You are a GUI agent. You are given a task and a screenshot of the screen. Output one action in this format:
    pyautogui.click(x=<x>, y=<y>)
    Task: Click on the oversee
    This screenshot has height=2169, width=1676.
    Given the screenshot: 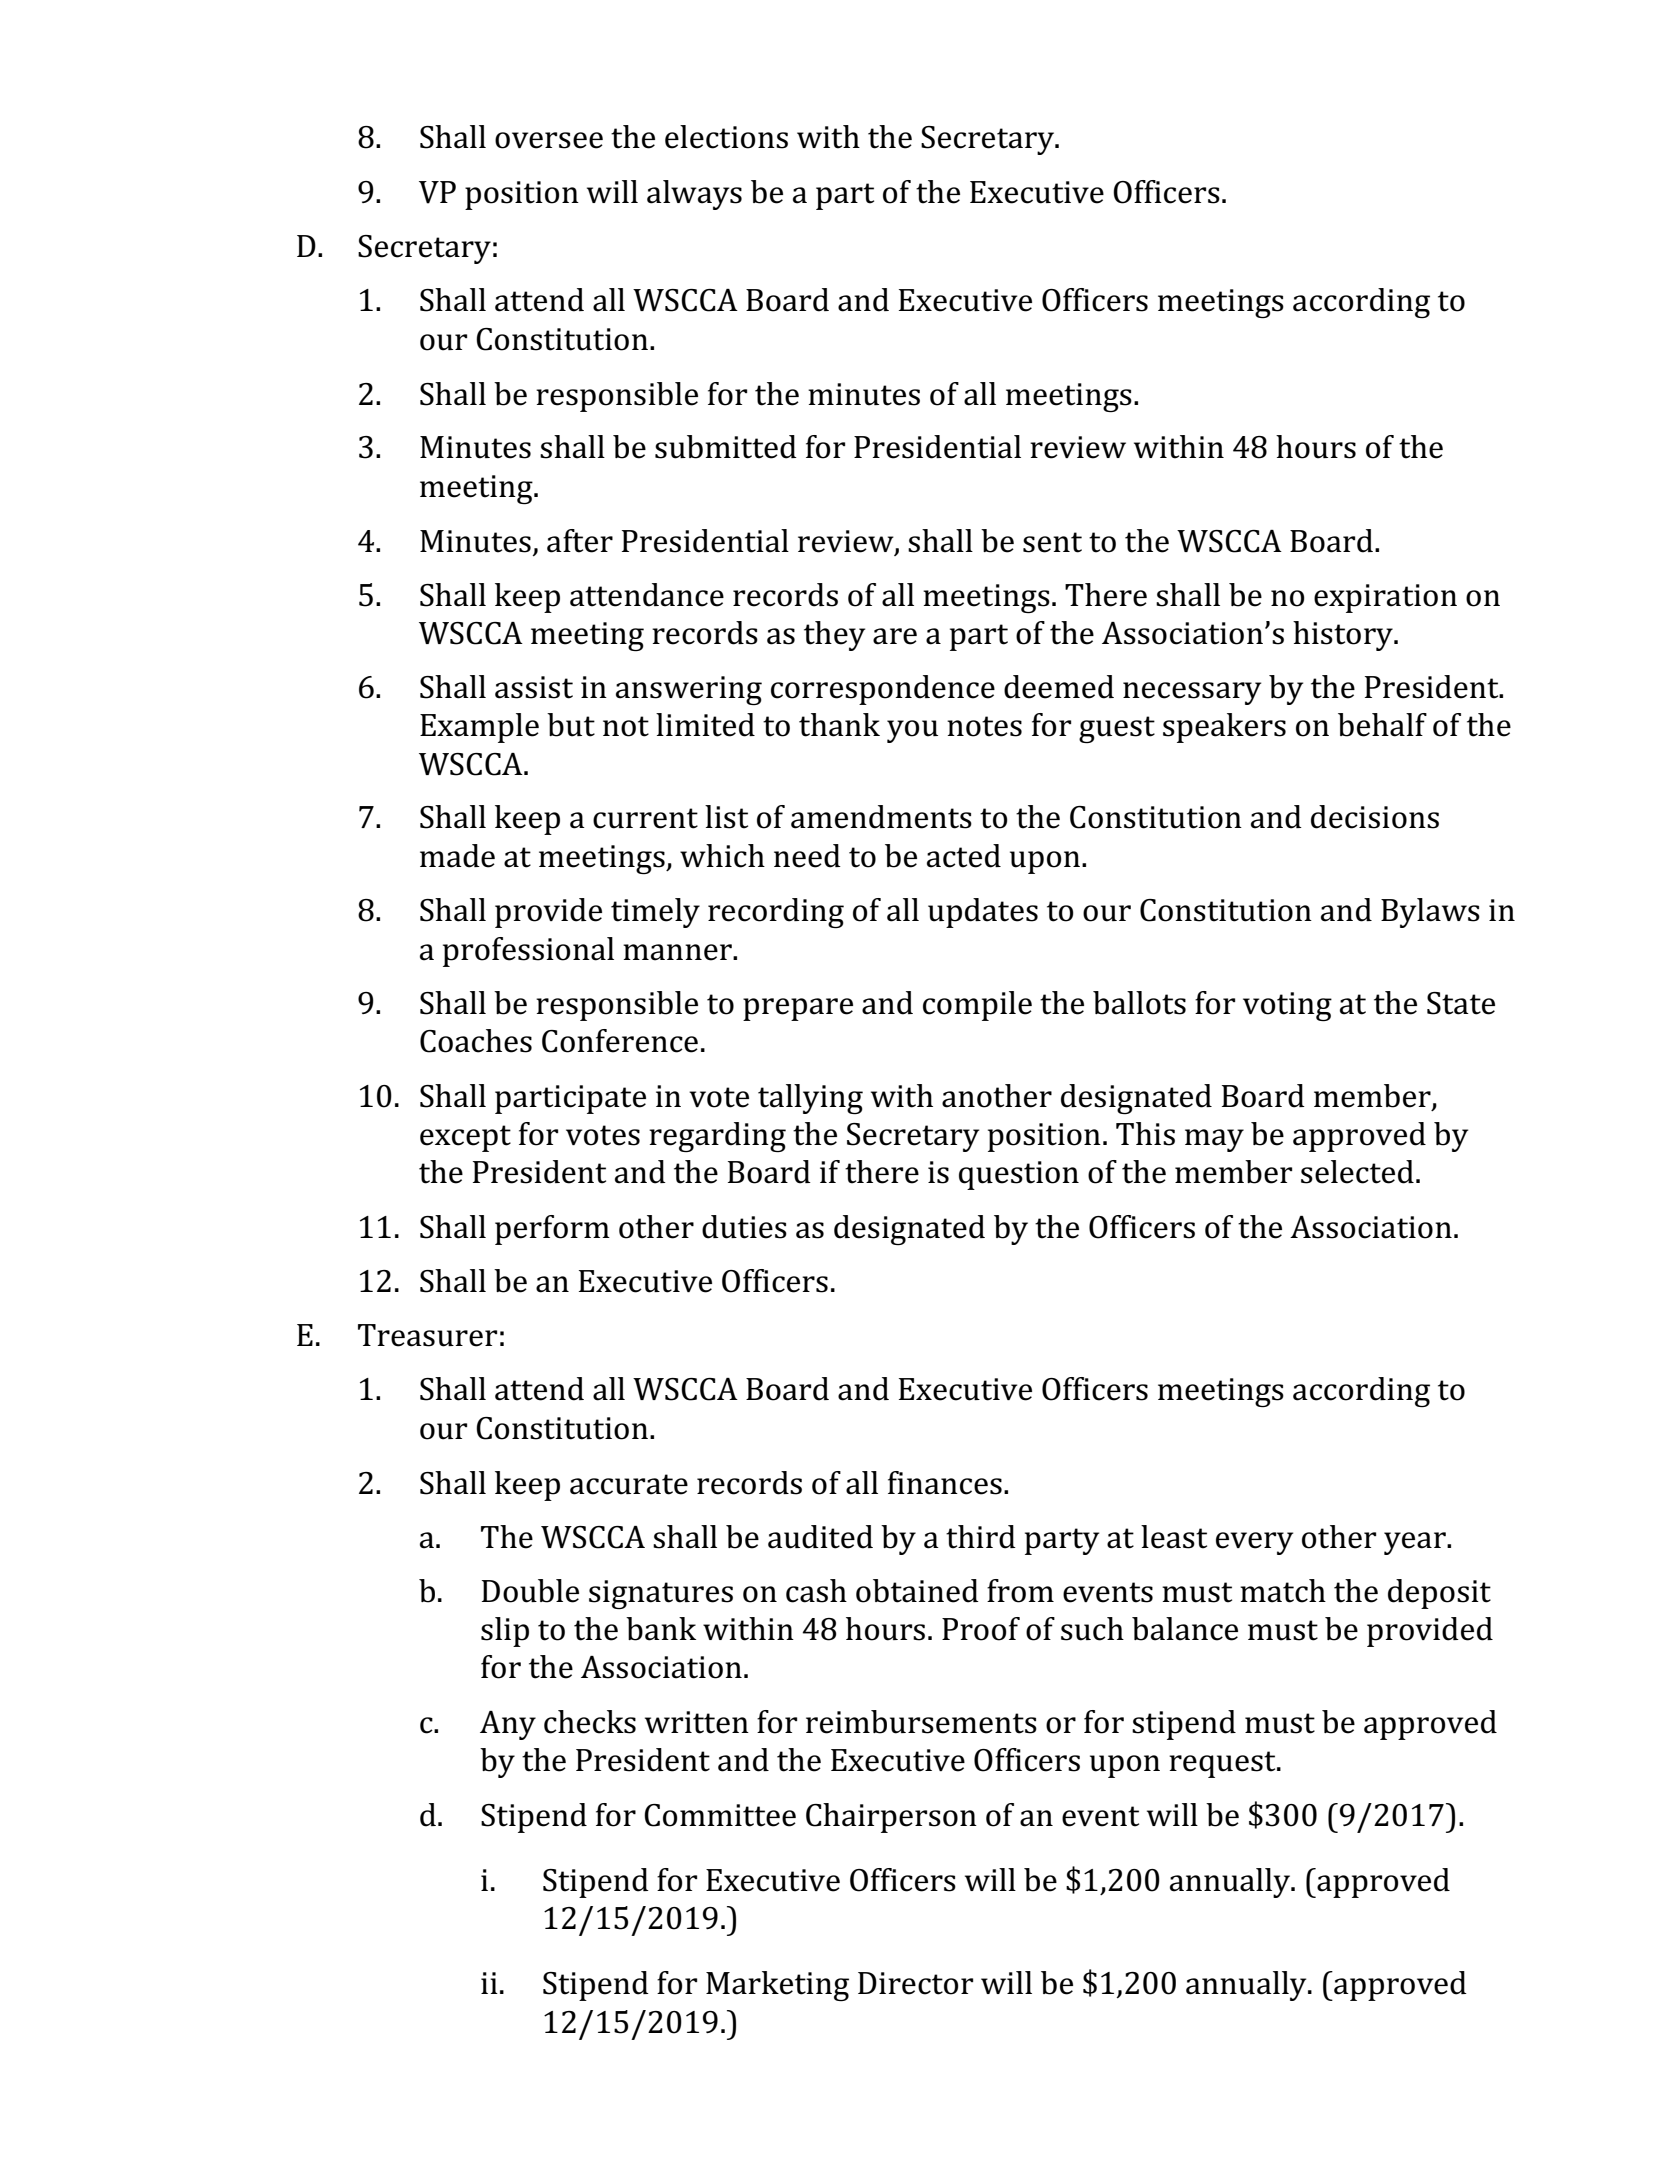 What is the action you would take?
    pyautogui.click(x=549, y=140)
